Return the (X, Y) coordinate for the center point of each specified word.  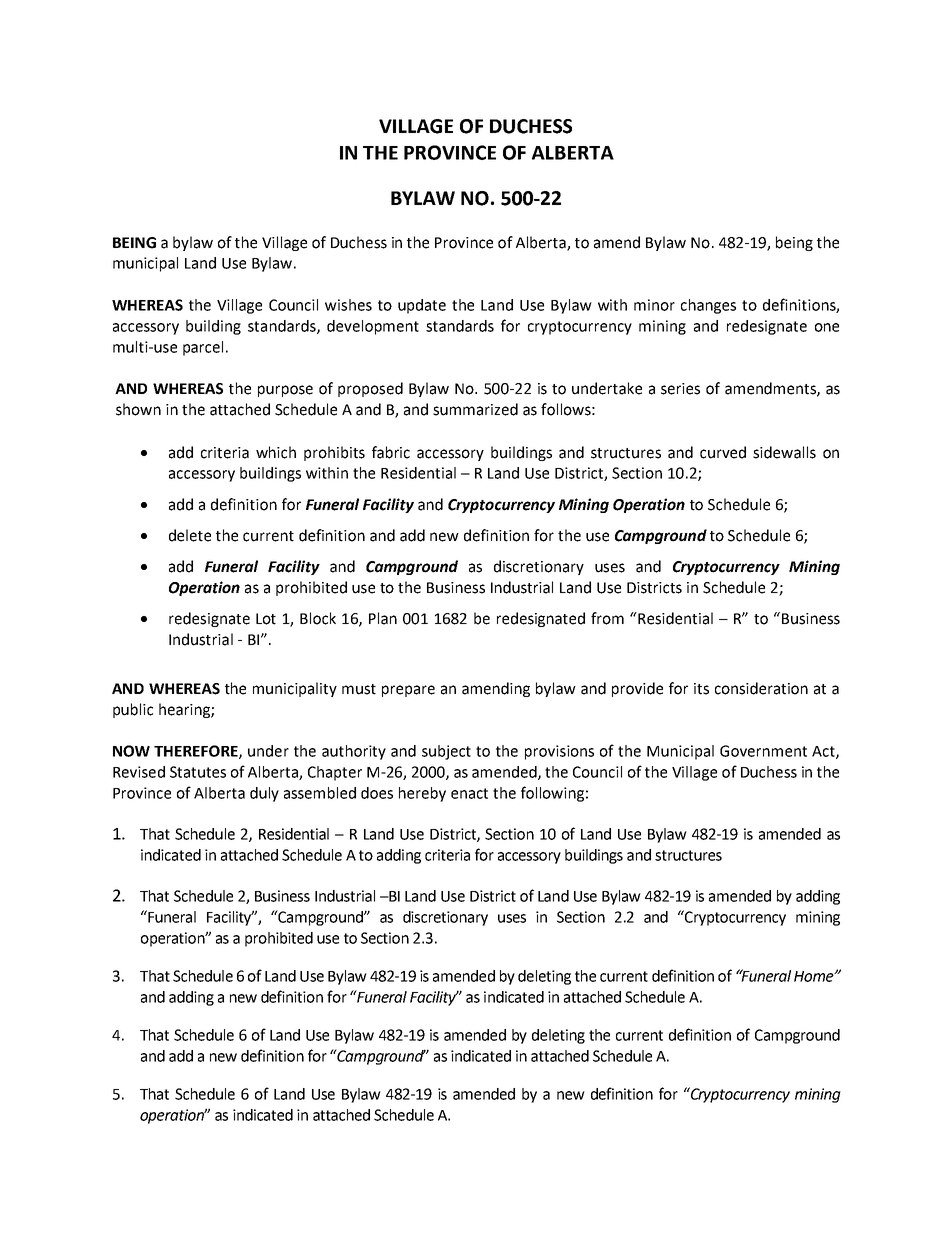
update (422, 306)
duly (264, 794)
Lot (266, 619)
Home (815, 976)
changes (708, 306)
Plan (383, 618)
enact (469, 793)
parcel (203, 348)
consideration (761, 688)
